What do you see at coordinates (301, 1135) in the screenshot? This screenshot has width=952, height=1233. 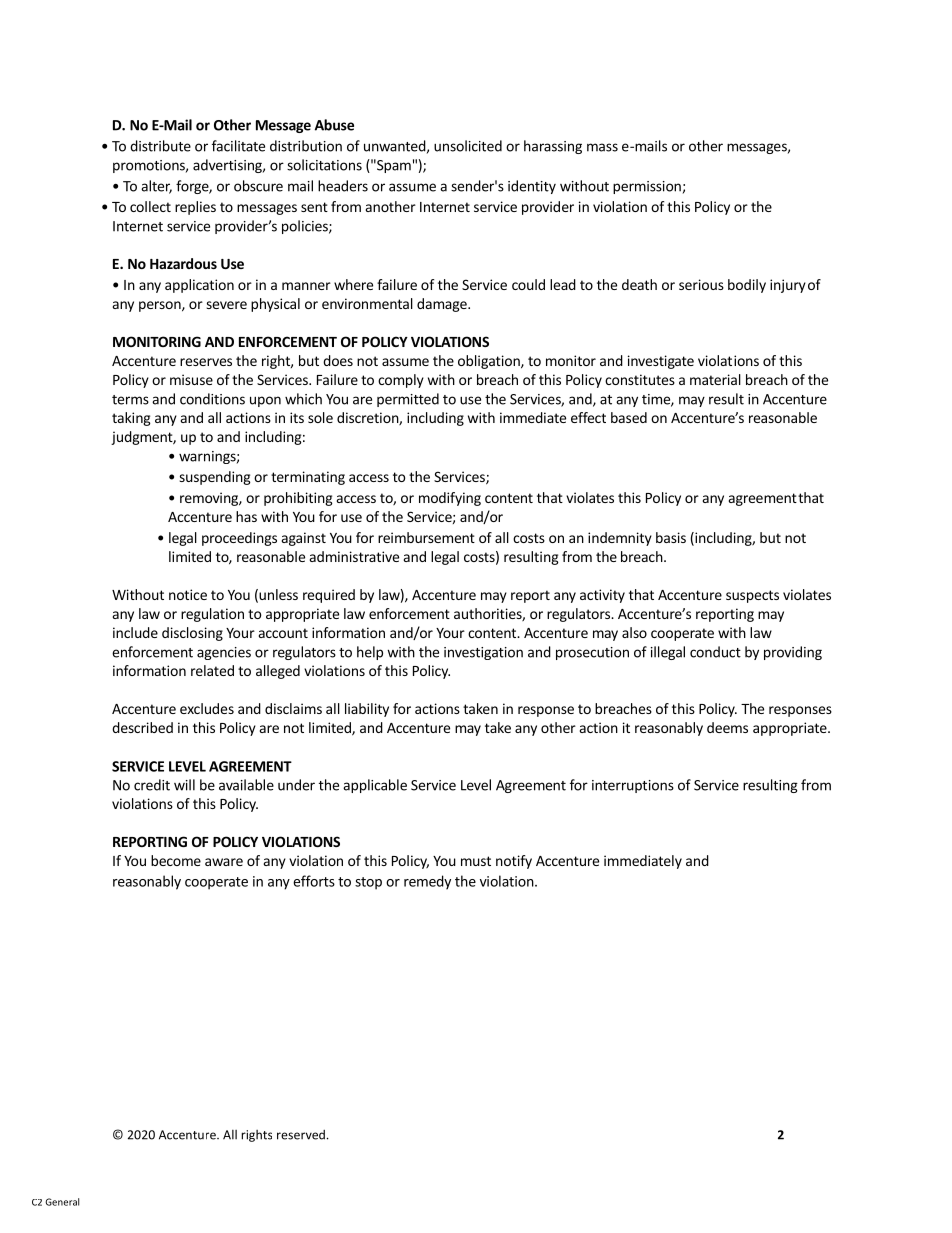 I see `reserved` at bounding box center [301, 1135].
